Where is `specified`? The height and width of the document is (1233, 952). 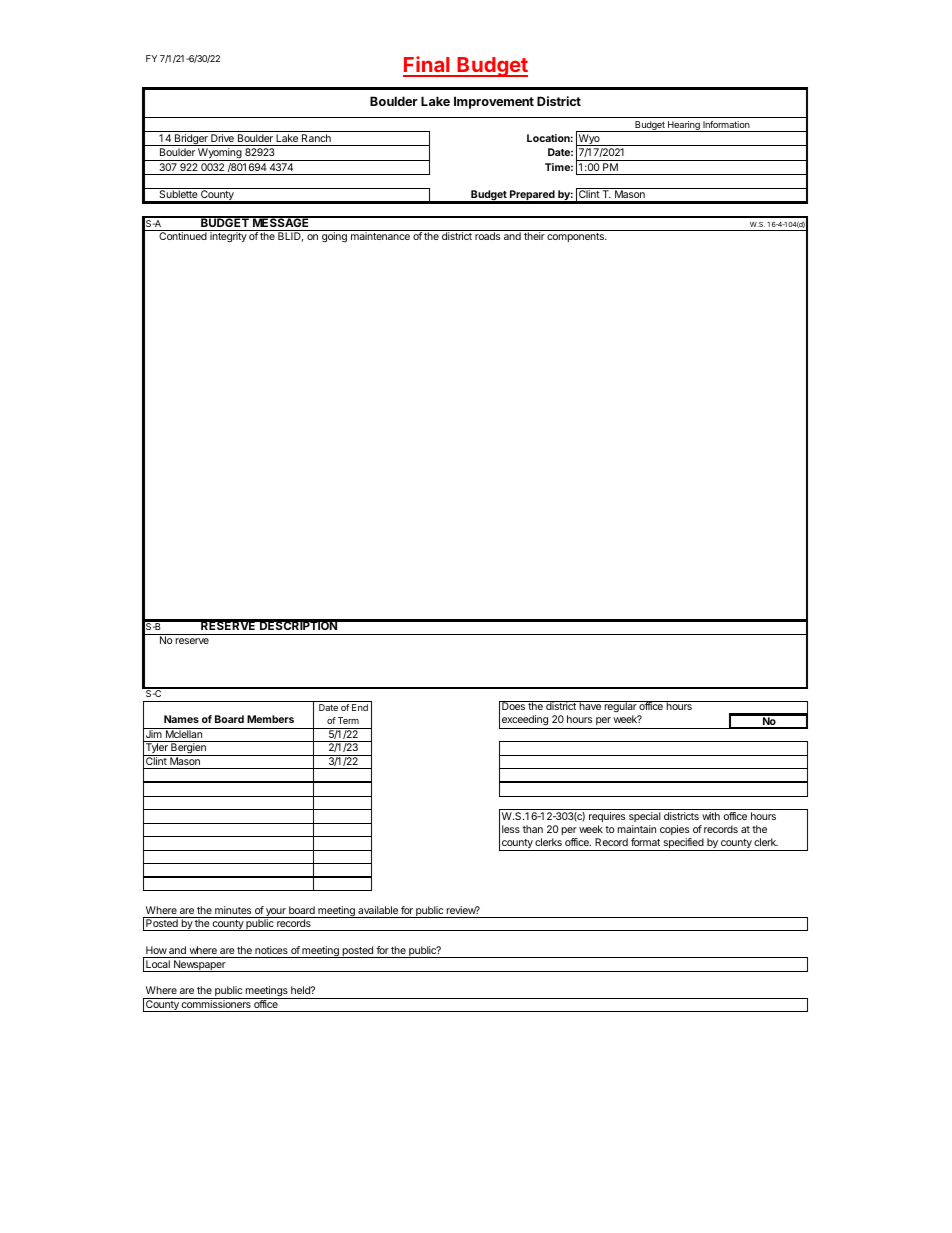 specified is located at coordinates (683, 844).
